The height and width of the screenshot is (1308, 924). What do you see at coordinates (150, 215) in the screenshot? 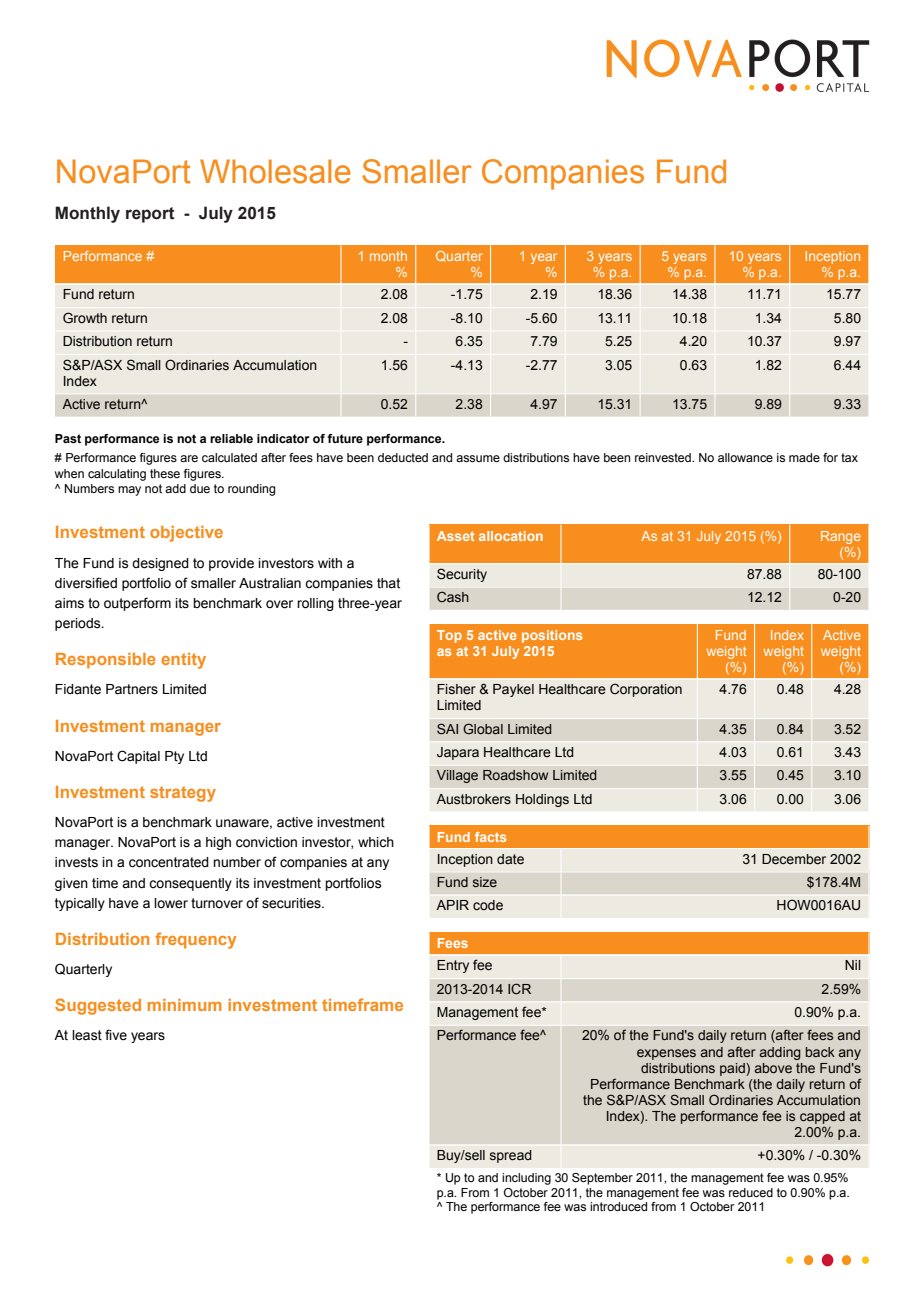
I see `report` at bounding box center [150, 215].
